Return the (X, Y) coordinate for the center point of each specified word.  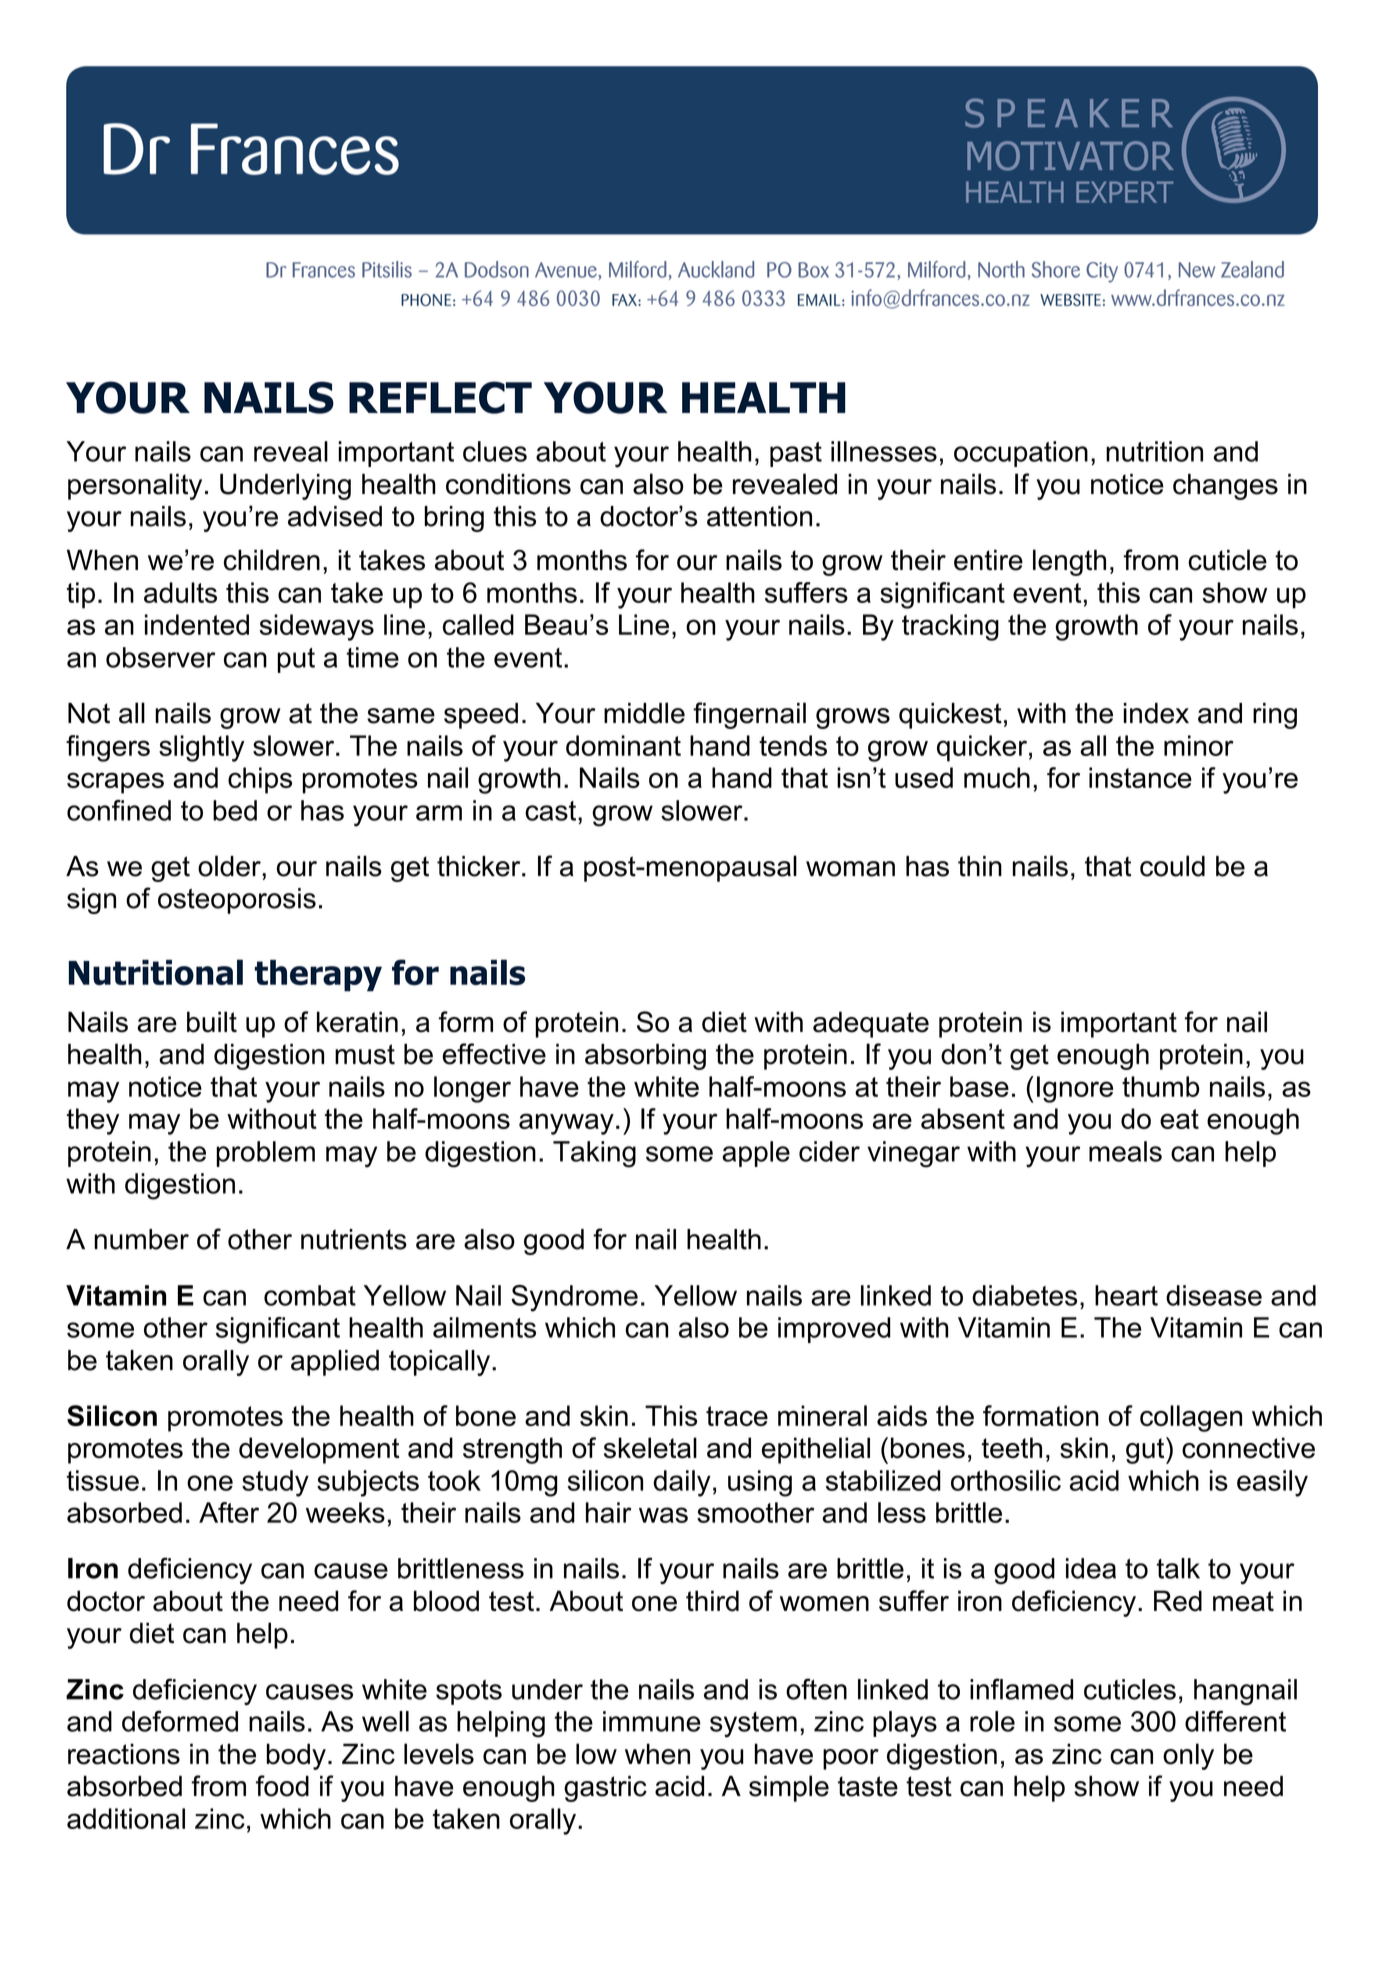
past (796, 454)
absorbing (645, 1056)
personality (135, 486)
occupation (1021, 454)
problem (265, 1154)
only (1188, 1756)
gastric (605, 1789)
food (282, 1786)
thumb (1160, 1086)
